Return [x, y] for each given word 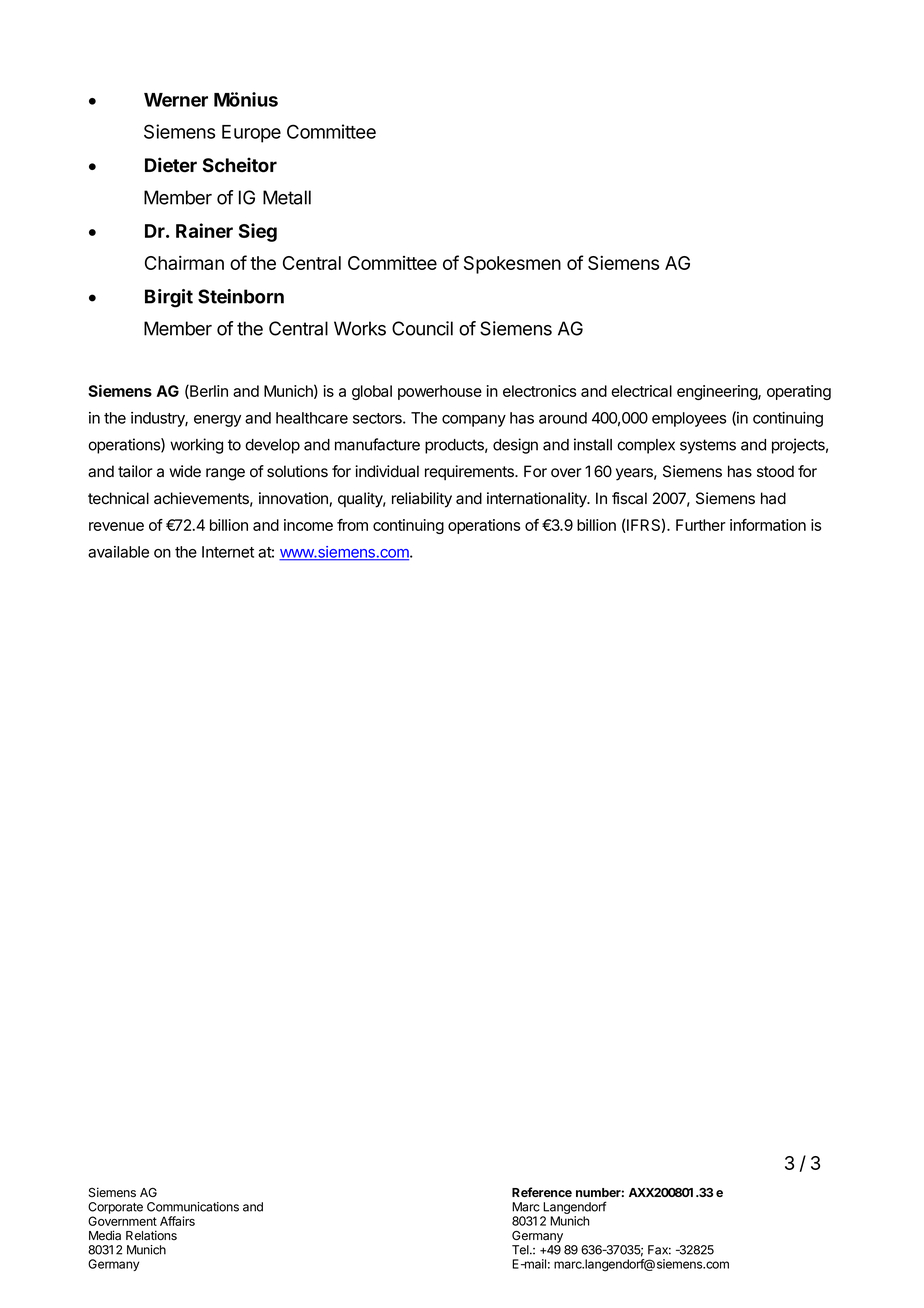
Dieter [171, 165]
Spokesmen [512, 265]
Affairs [177, 1221]
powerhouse [440, 392]
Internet [228, 552]
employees [689, 419]
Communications [193, 1207]
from [352, 525]
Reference [542, 1192]
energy [217, 421]
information [768, 525]
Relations [151, 1235]
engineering [718, 392]
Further [701, 525]
